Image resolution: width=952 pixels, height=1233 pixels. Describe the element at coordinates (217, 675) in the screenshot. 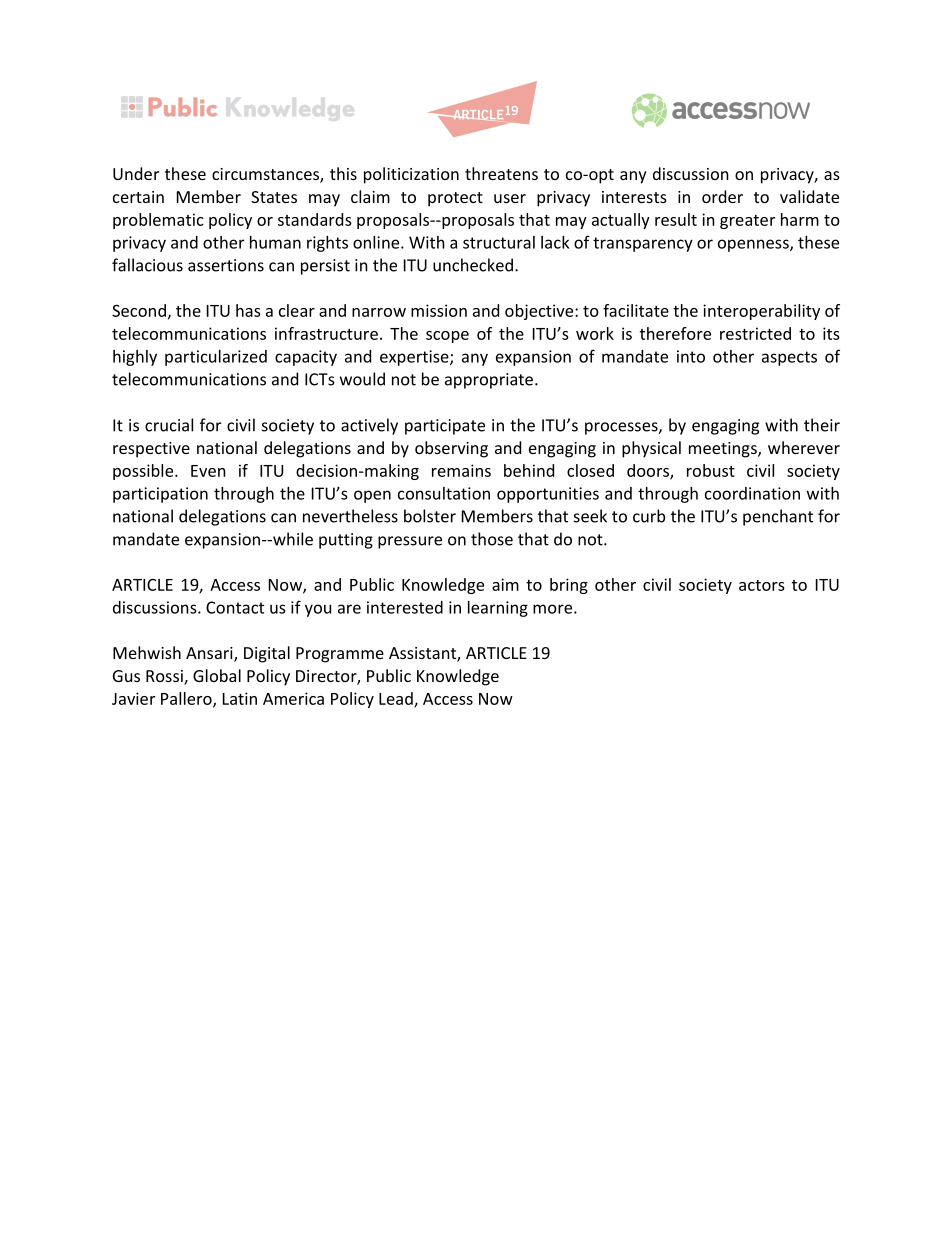

I see `Global` at that location.
